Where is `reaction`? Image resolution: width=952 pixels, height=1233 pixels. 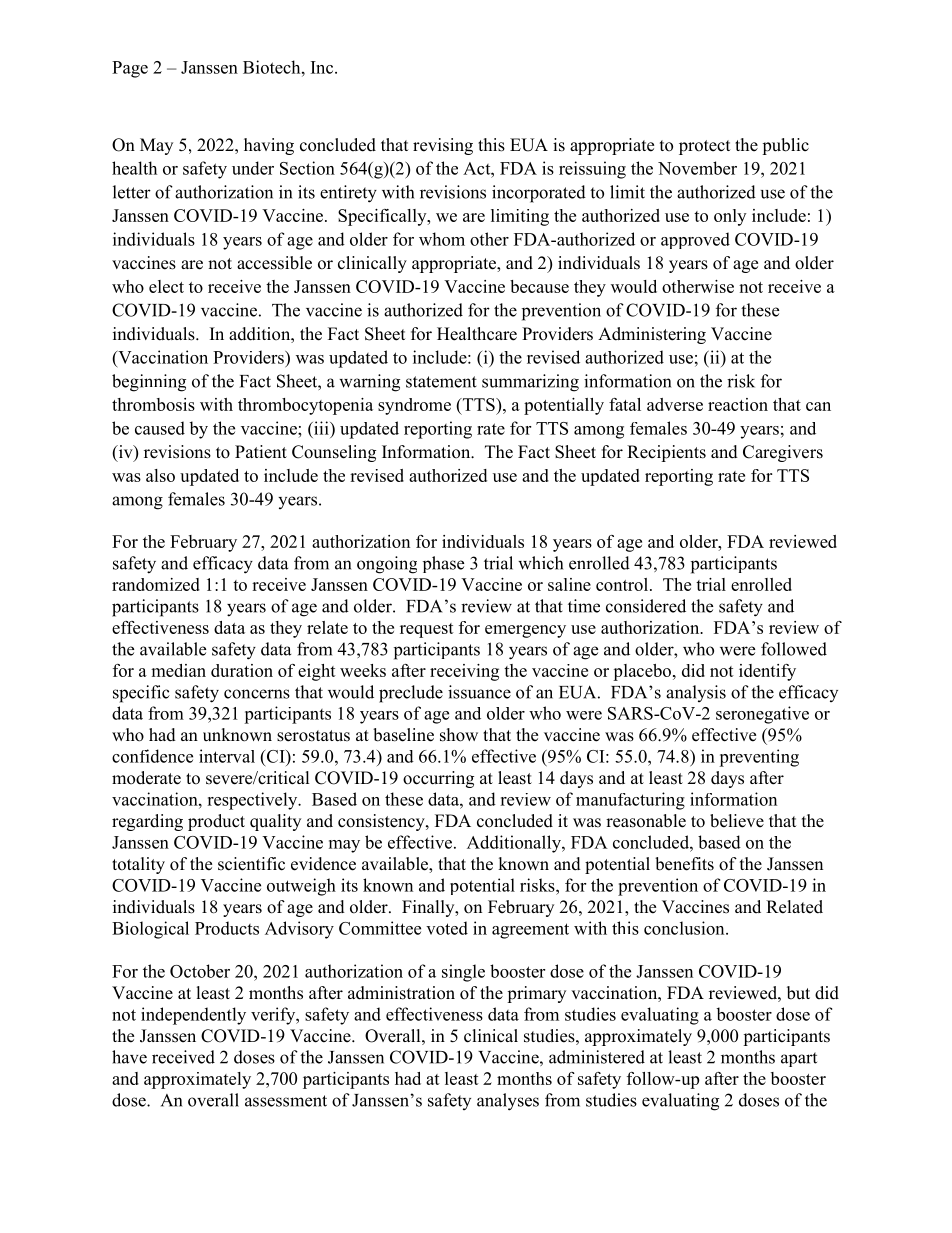
reaction is located at coordinates (738, 404).
